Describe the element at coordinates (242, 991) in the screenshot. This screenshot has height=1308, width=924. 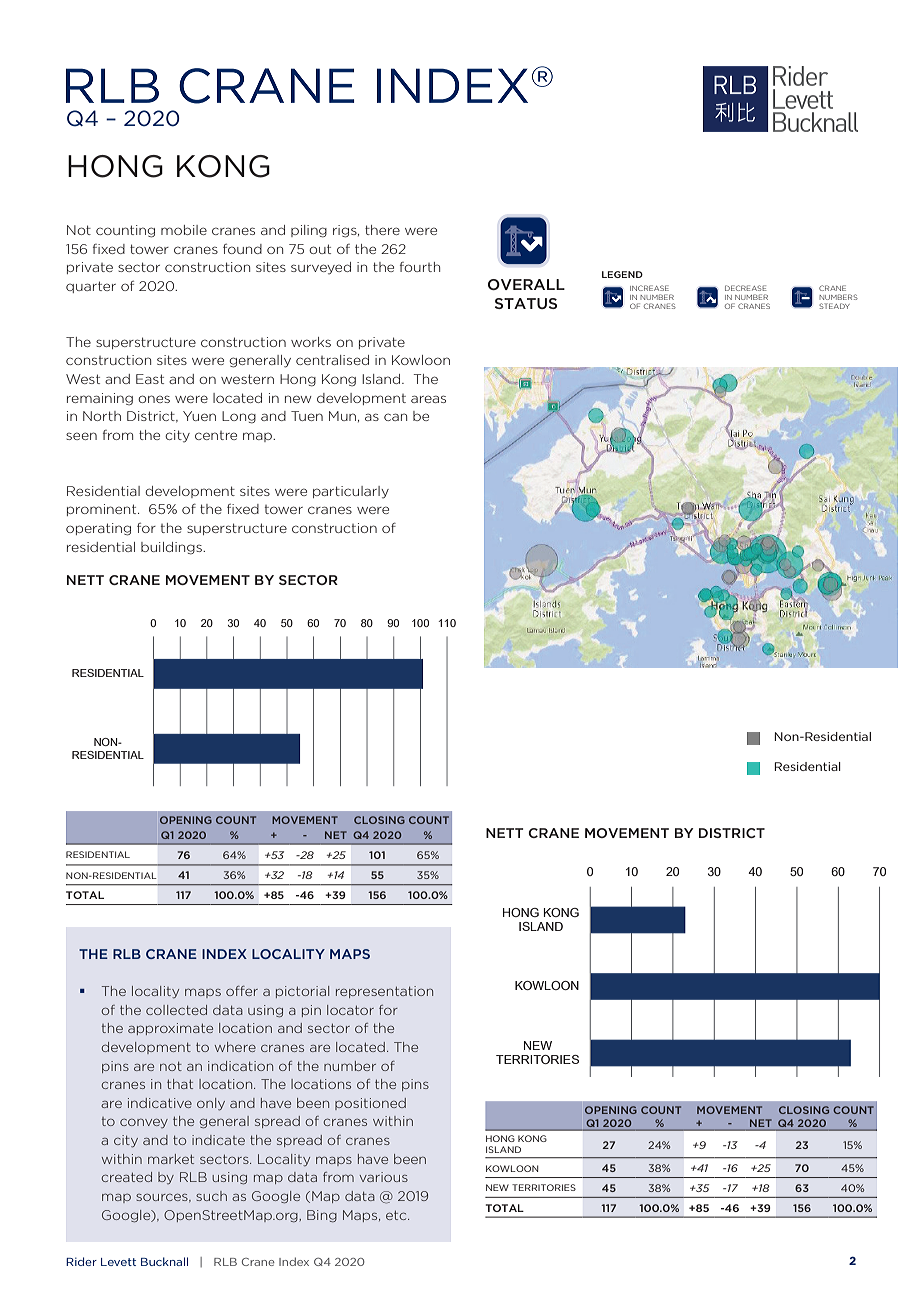
I see `offer` at that location.
